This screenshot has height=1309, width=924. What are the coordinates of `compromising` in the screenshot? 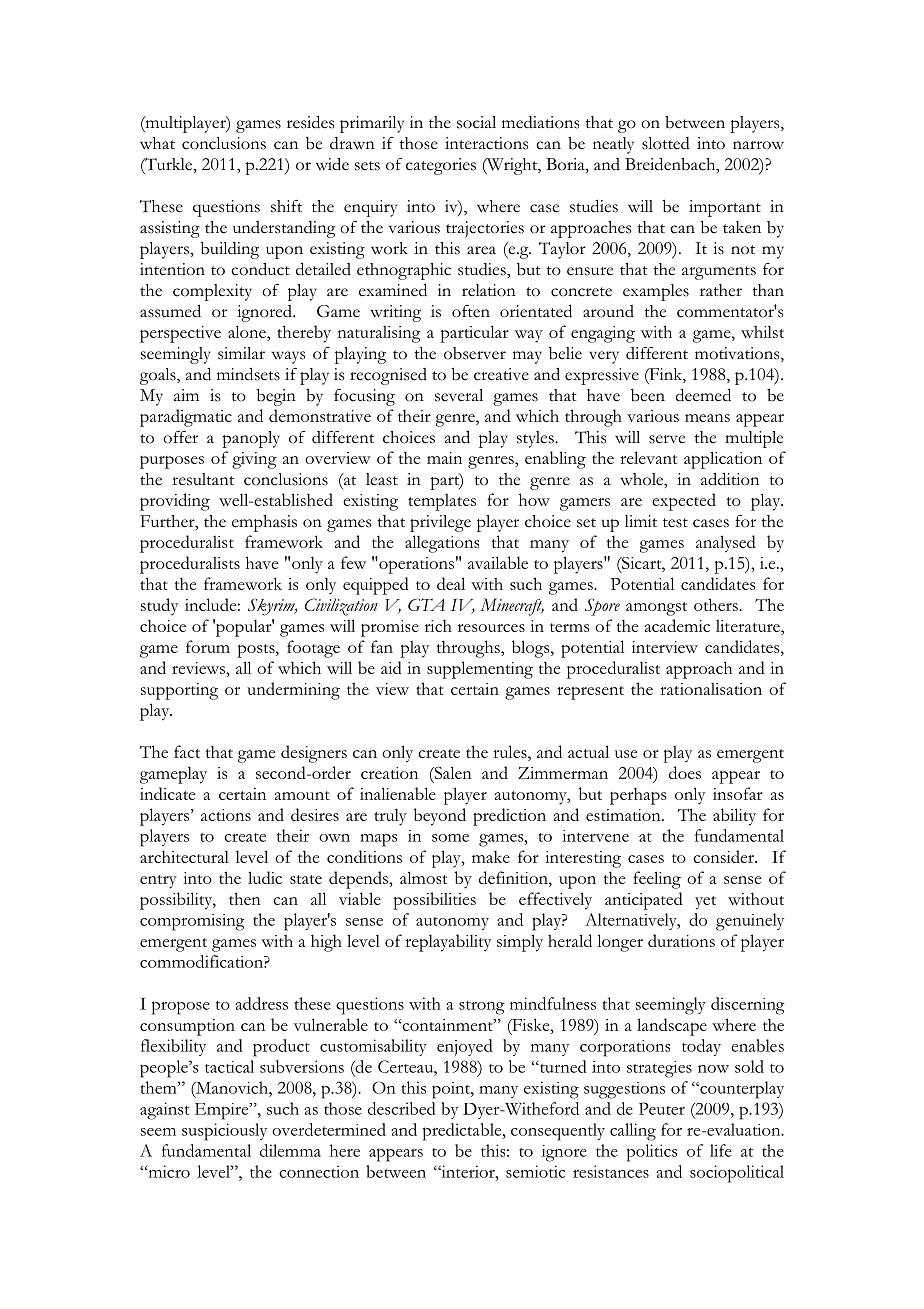 It's located at (192, 922).
